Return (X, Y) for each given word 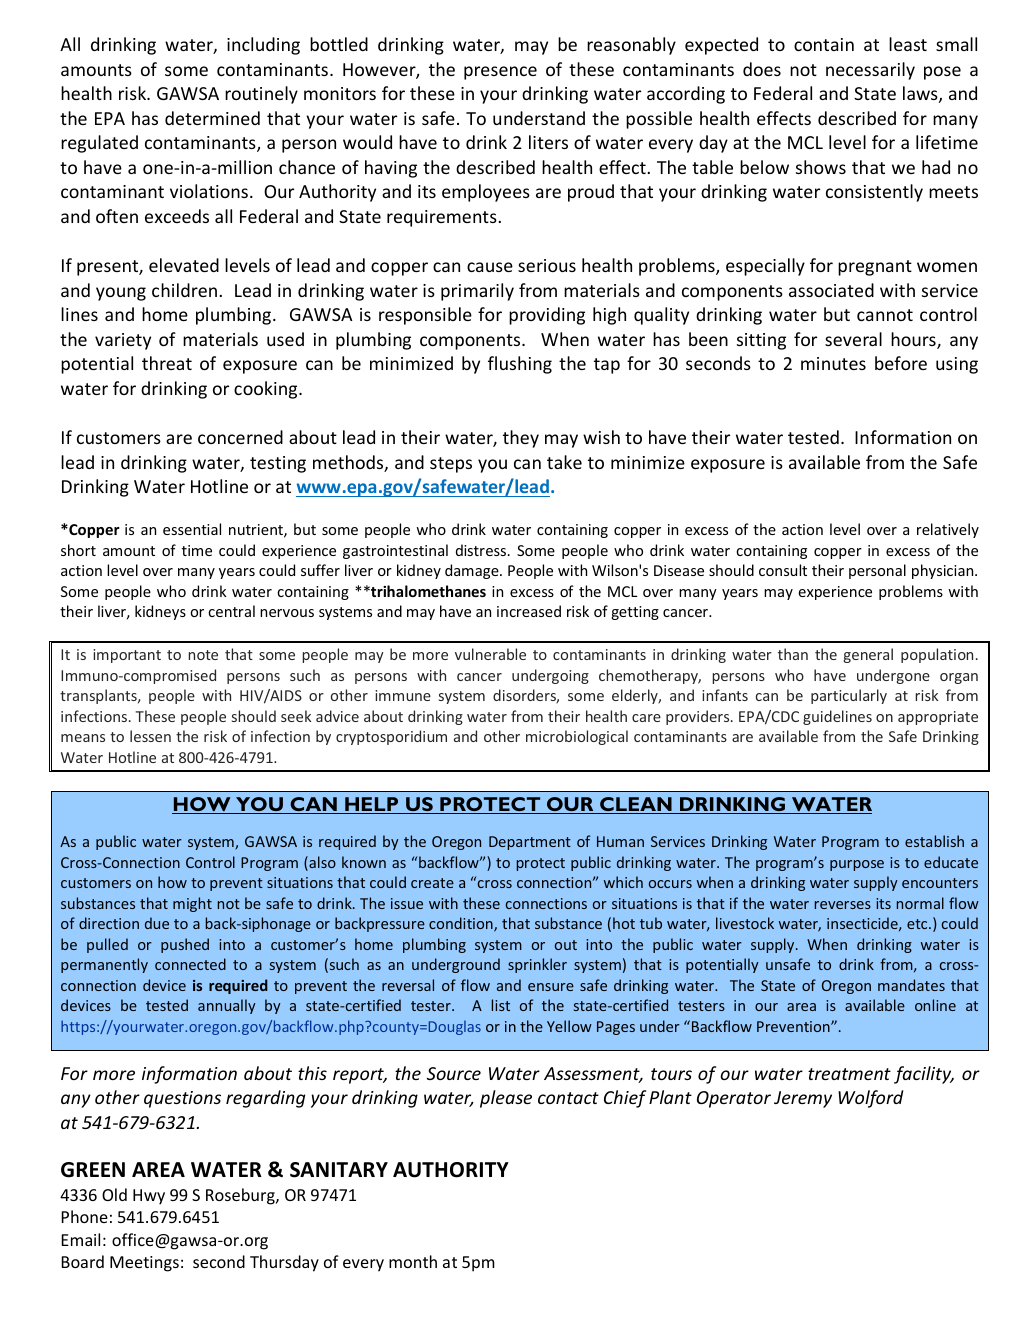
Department (530, 843)
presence (500, 73)
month (413, 1261)
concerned (240, 437)
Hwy (149, 1197)
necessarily (870, 71)
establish (934, 841)
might (192, 904)
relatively (948, 530)
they (521, 439)
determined (212, 118)
